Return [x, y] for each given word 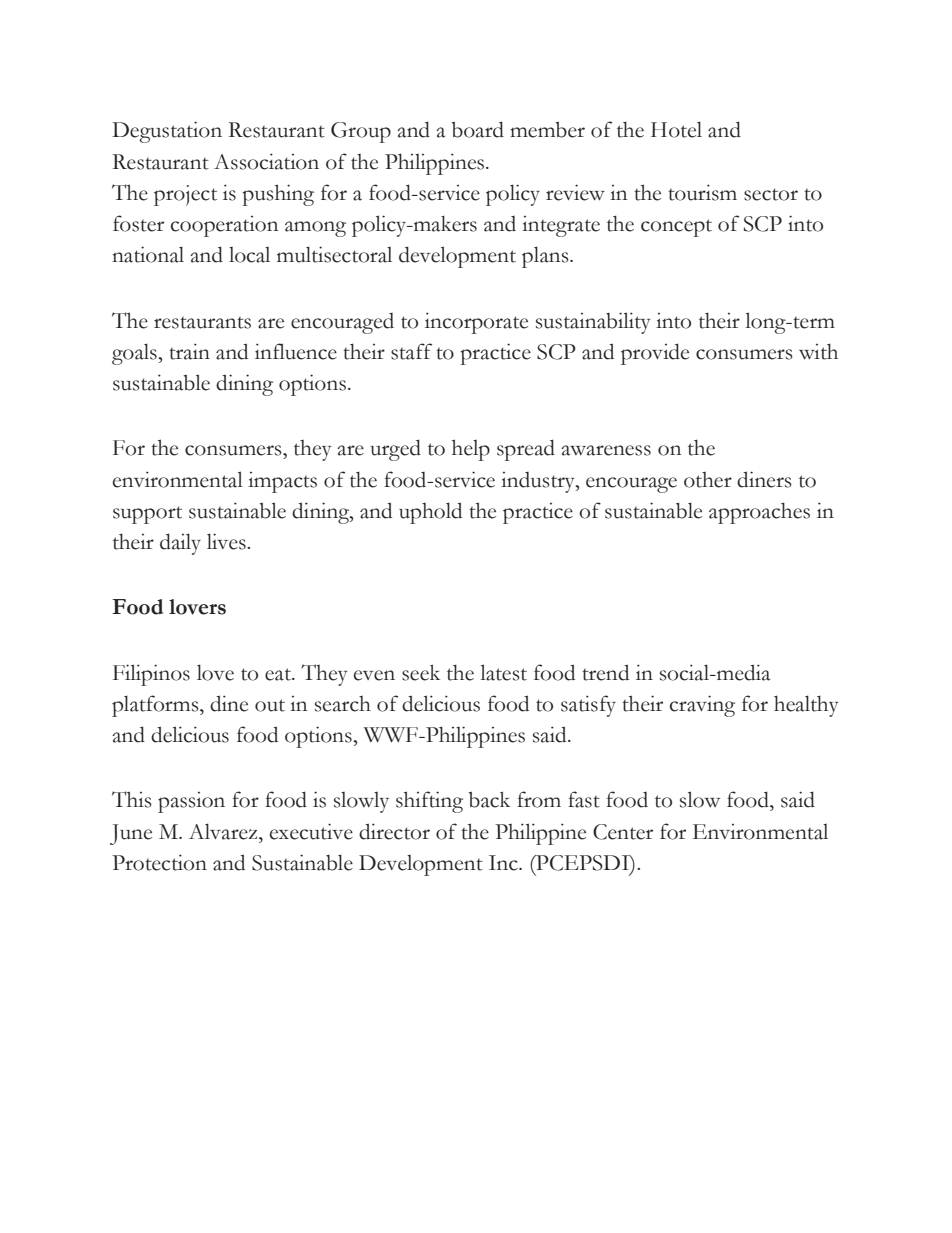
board [478, 129]
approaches [759, 513]
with [818, 351]
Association [266, 161]
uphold [430, 513]
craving [702, 706]
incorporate [476, 323]
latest [503, 672]
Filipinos [151, 675]
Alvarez [224, 831]
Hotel [676, 129]
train [189, 351]
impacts [282, 482]
